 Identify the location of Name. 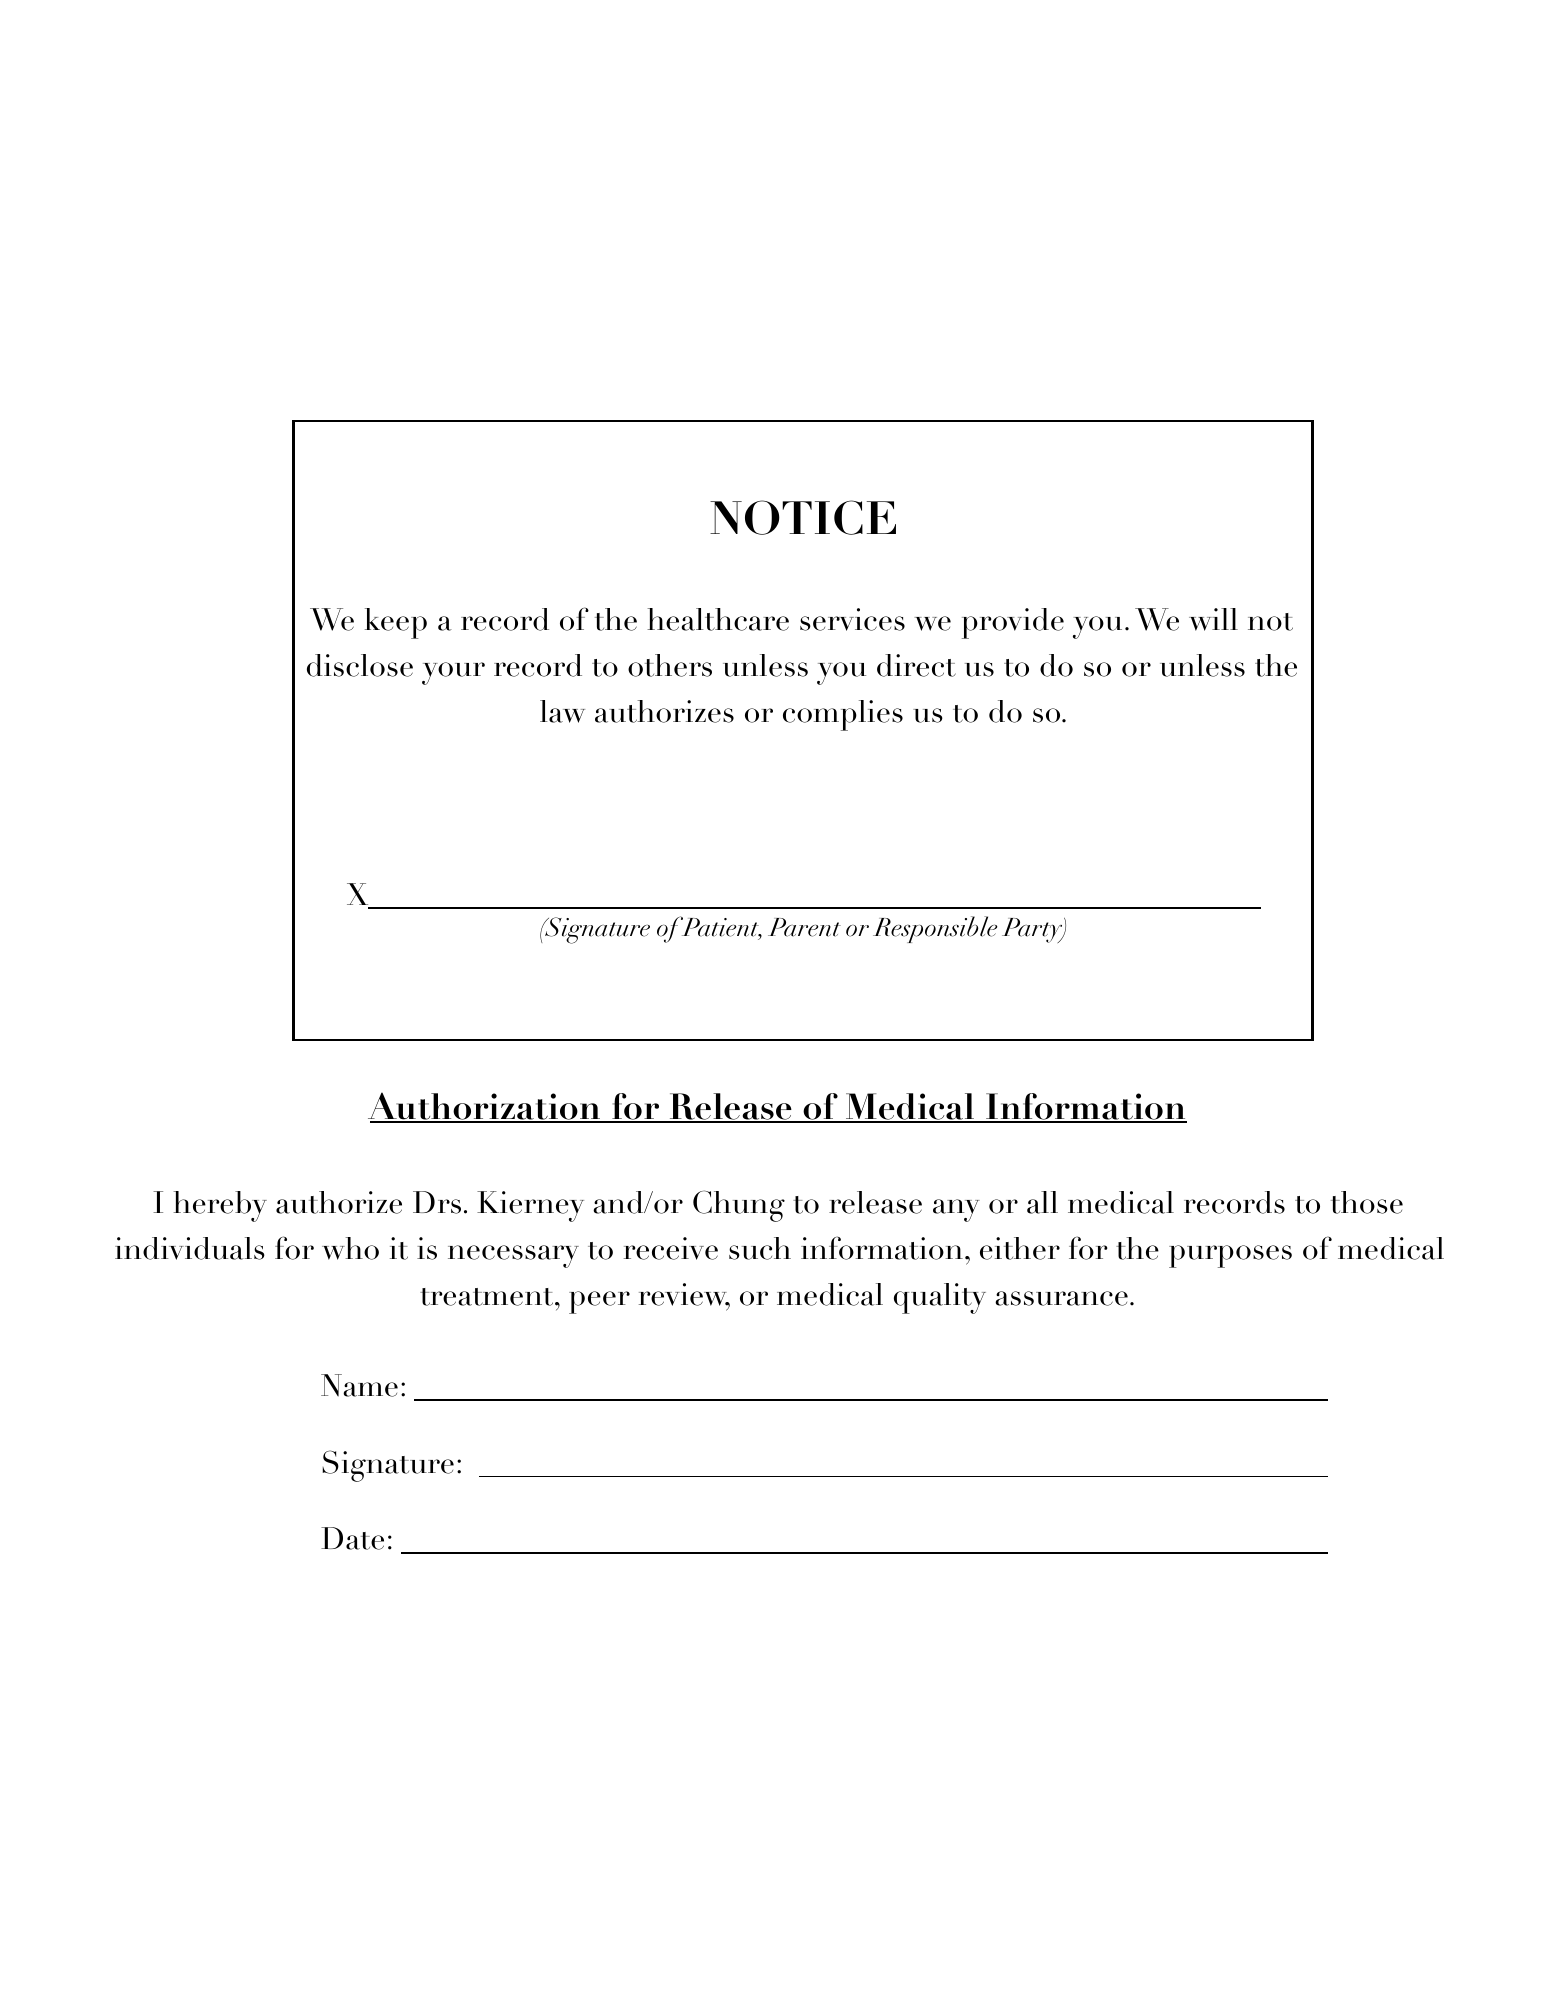
(359, 1385).
